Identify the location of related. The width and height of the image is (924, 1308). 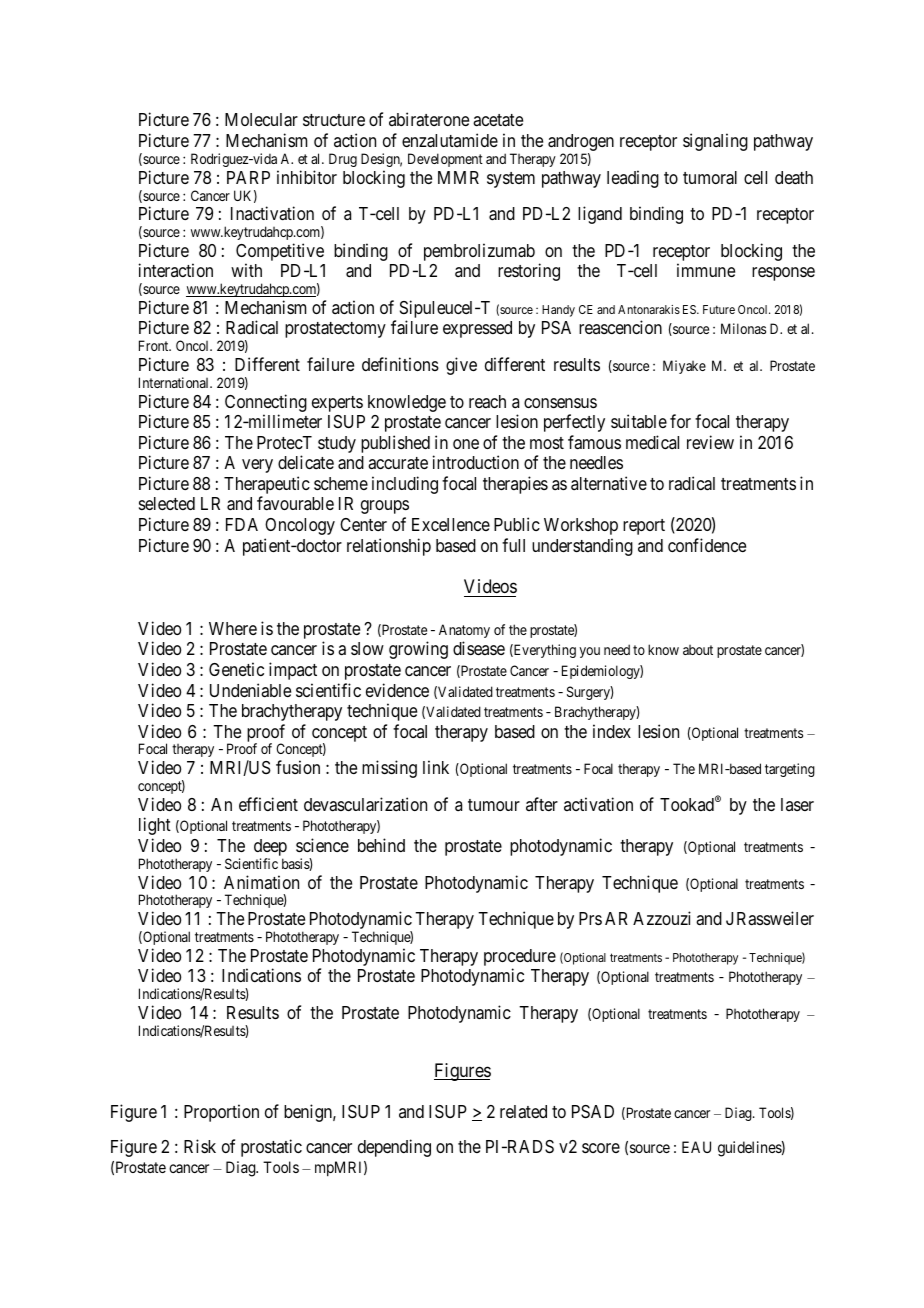
(523, 1111).
